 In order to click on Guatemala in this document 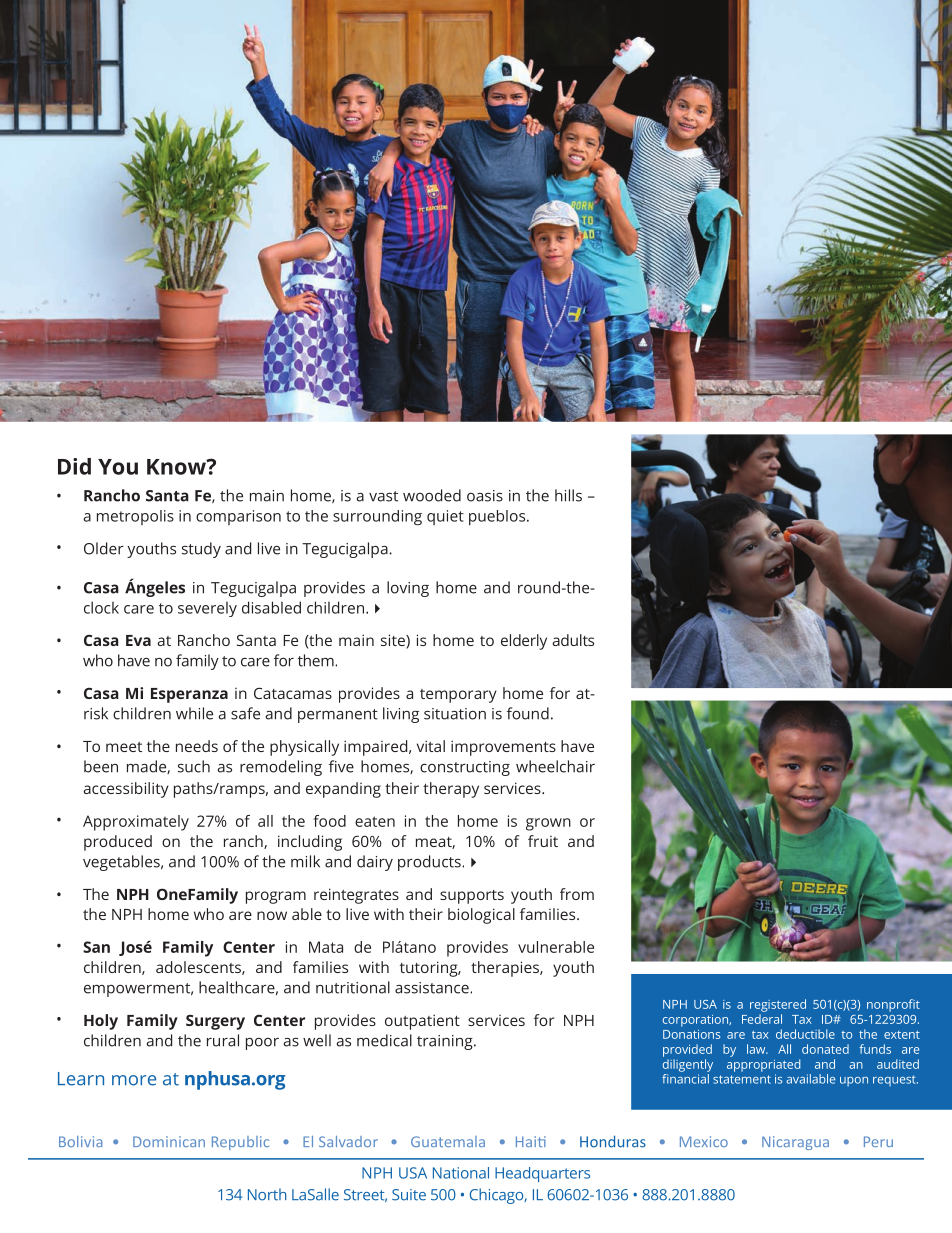, I will do `click(448, 1141)`.
